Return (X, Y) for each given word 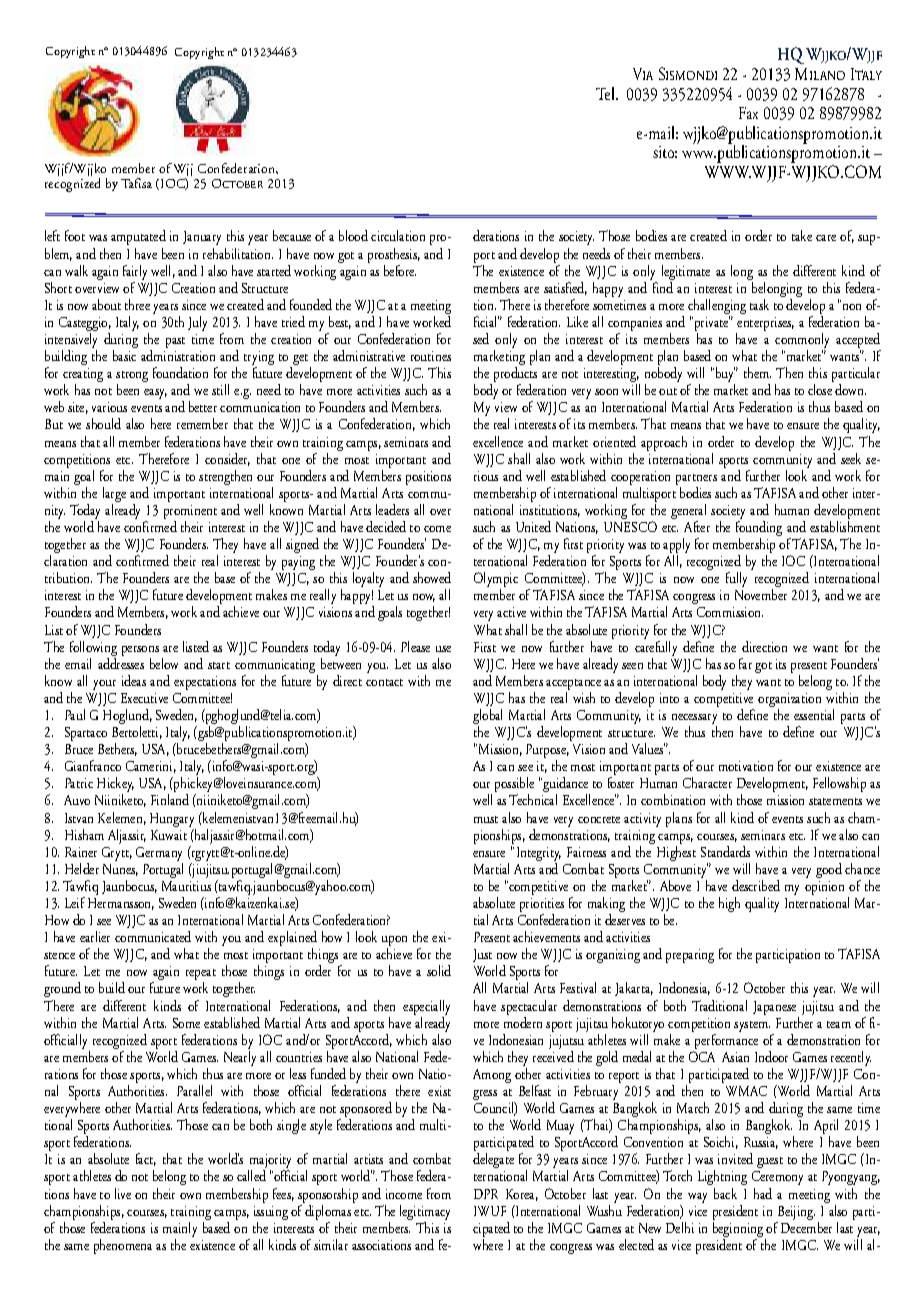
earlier (95, 936)
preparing (690, 956)
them (757, 372)
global (487, 718)
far (745, 663)
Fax (748, 113)
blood (353, 235)
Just (482, 955)
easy (155, 394)
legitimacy (425, 1212)
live (123, 1193)
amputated (138, 237)
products (514, 376)
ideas (134, 680)
